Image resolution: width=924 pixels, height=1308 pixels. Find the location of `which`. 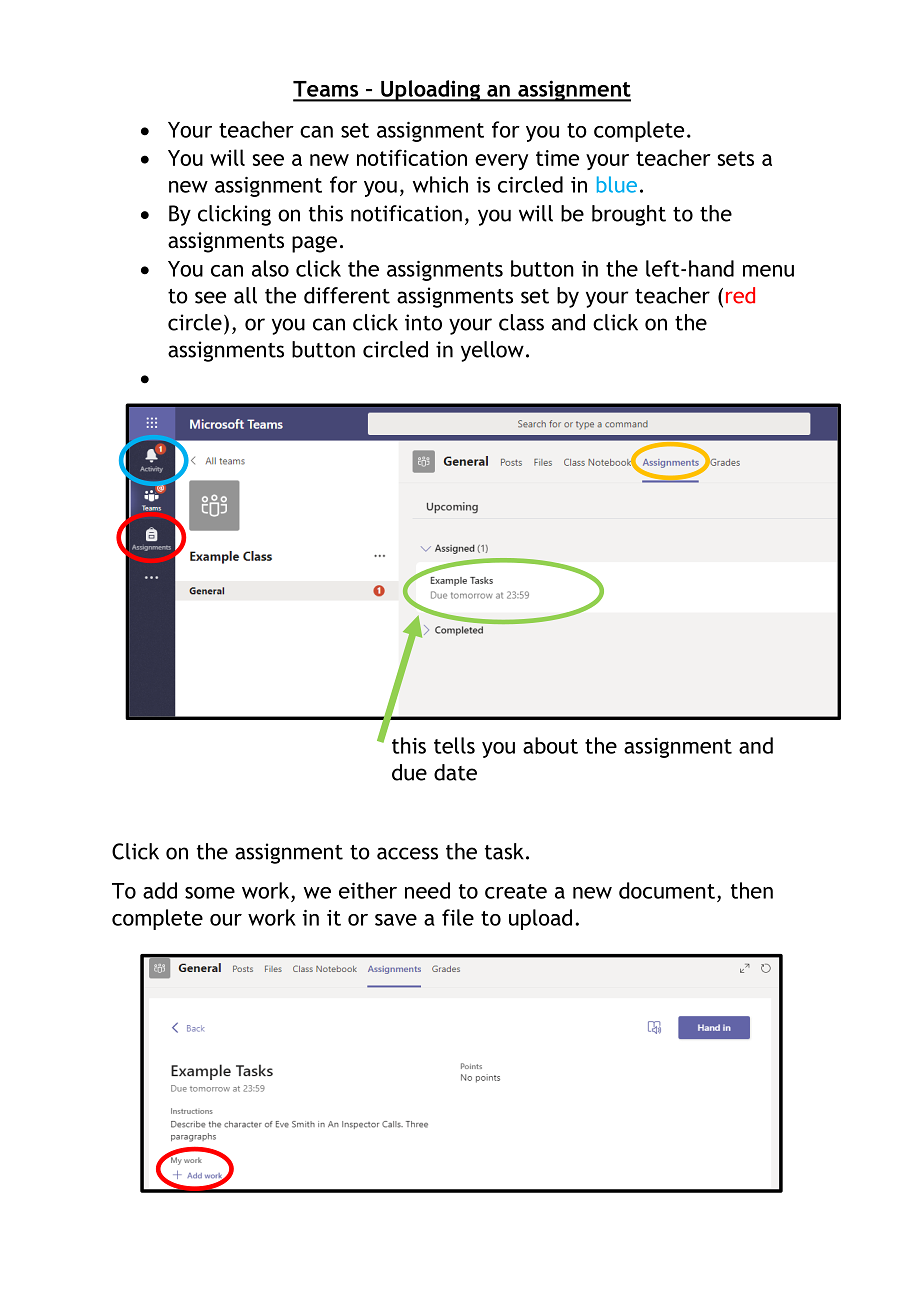

which is located at coordinates (440, 184).
